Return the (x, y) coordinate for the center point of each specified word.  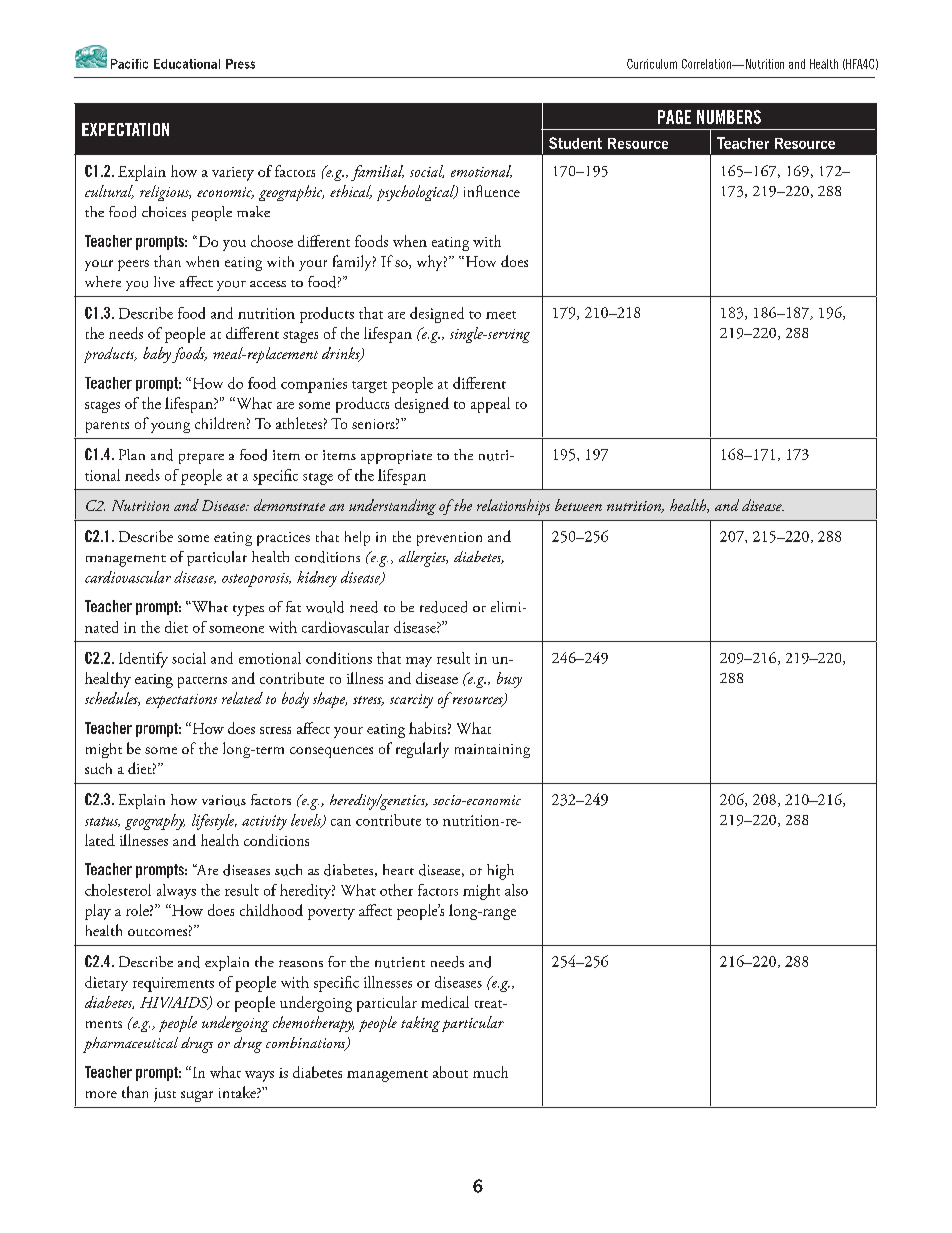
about (450, 1072)
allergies (423, 559)
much (490, 1072)
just (165, 1095)
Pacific (129, 64)
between (578, 505)
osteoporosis (256, 580)
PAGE (674, 117)
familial (377, 173)
